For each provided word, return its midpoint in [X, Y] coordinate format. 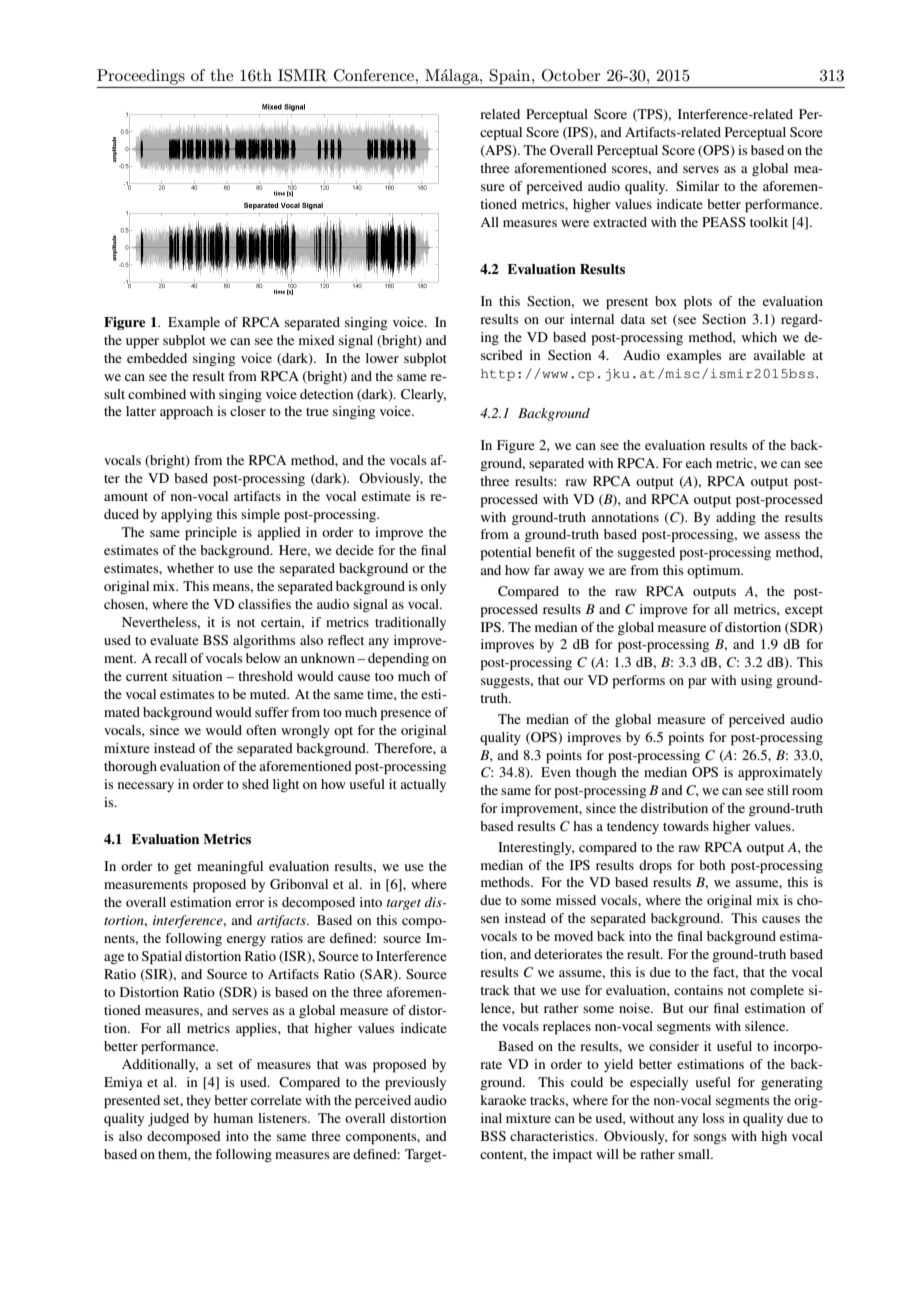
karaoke [503, 1100]
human [233, 1118]
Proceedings [141, 77]
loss [713, 1118]
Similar [697, 186]
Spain [511, 77]
